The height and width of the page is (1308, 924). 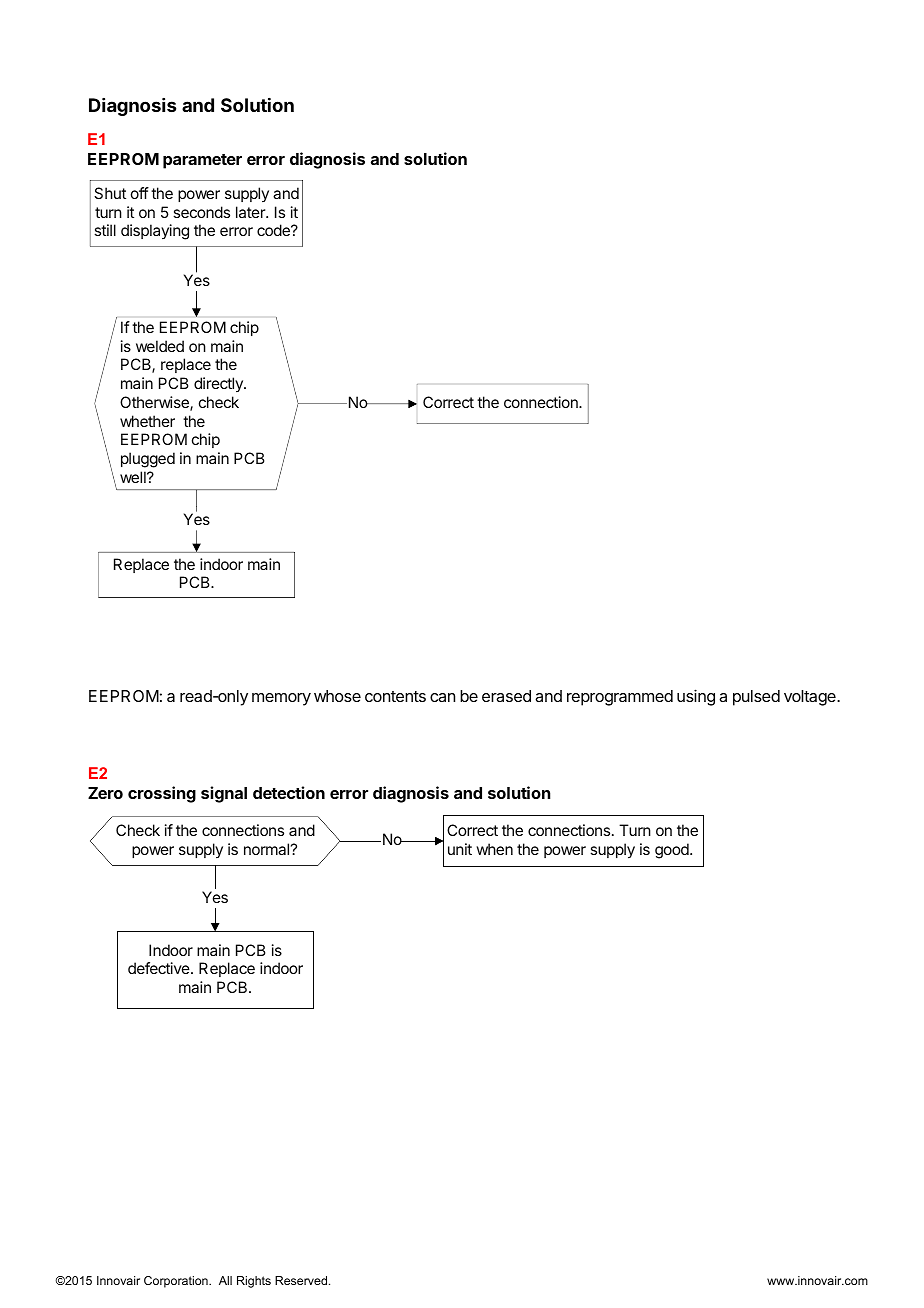 I want to click on parameter, so click(x=202, y=161).
